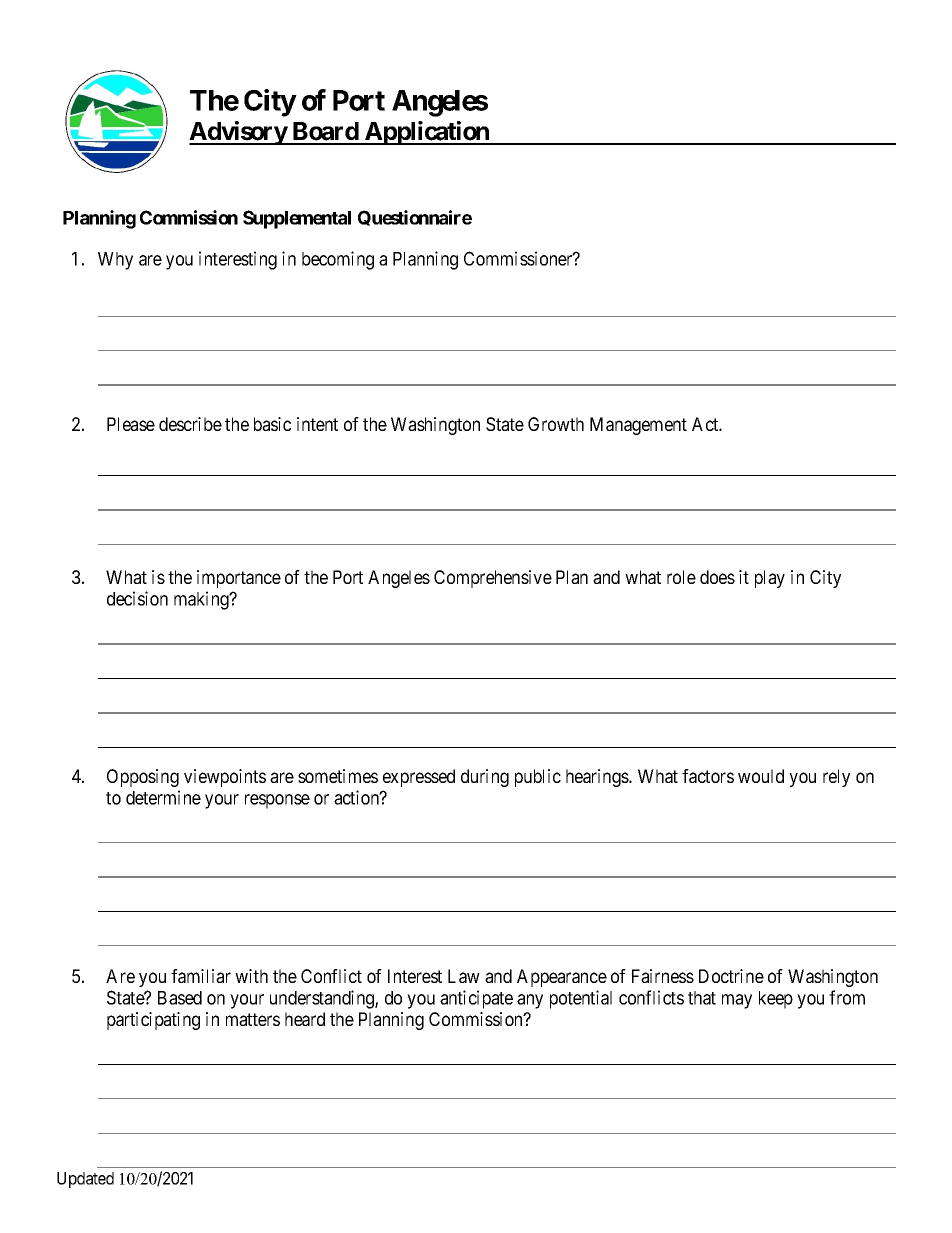 The image size is (952, 1233). What do you see at coordinates (638, 426) in the page?
I see `Management` at bounding box center [638, 426].
